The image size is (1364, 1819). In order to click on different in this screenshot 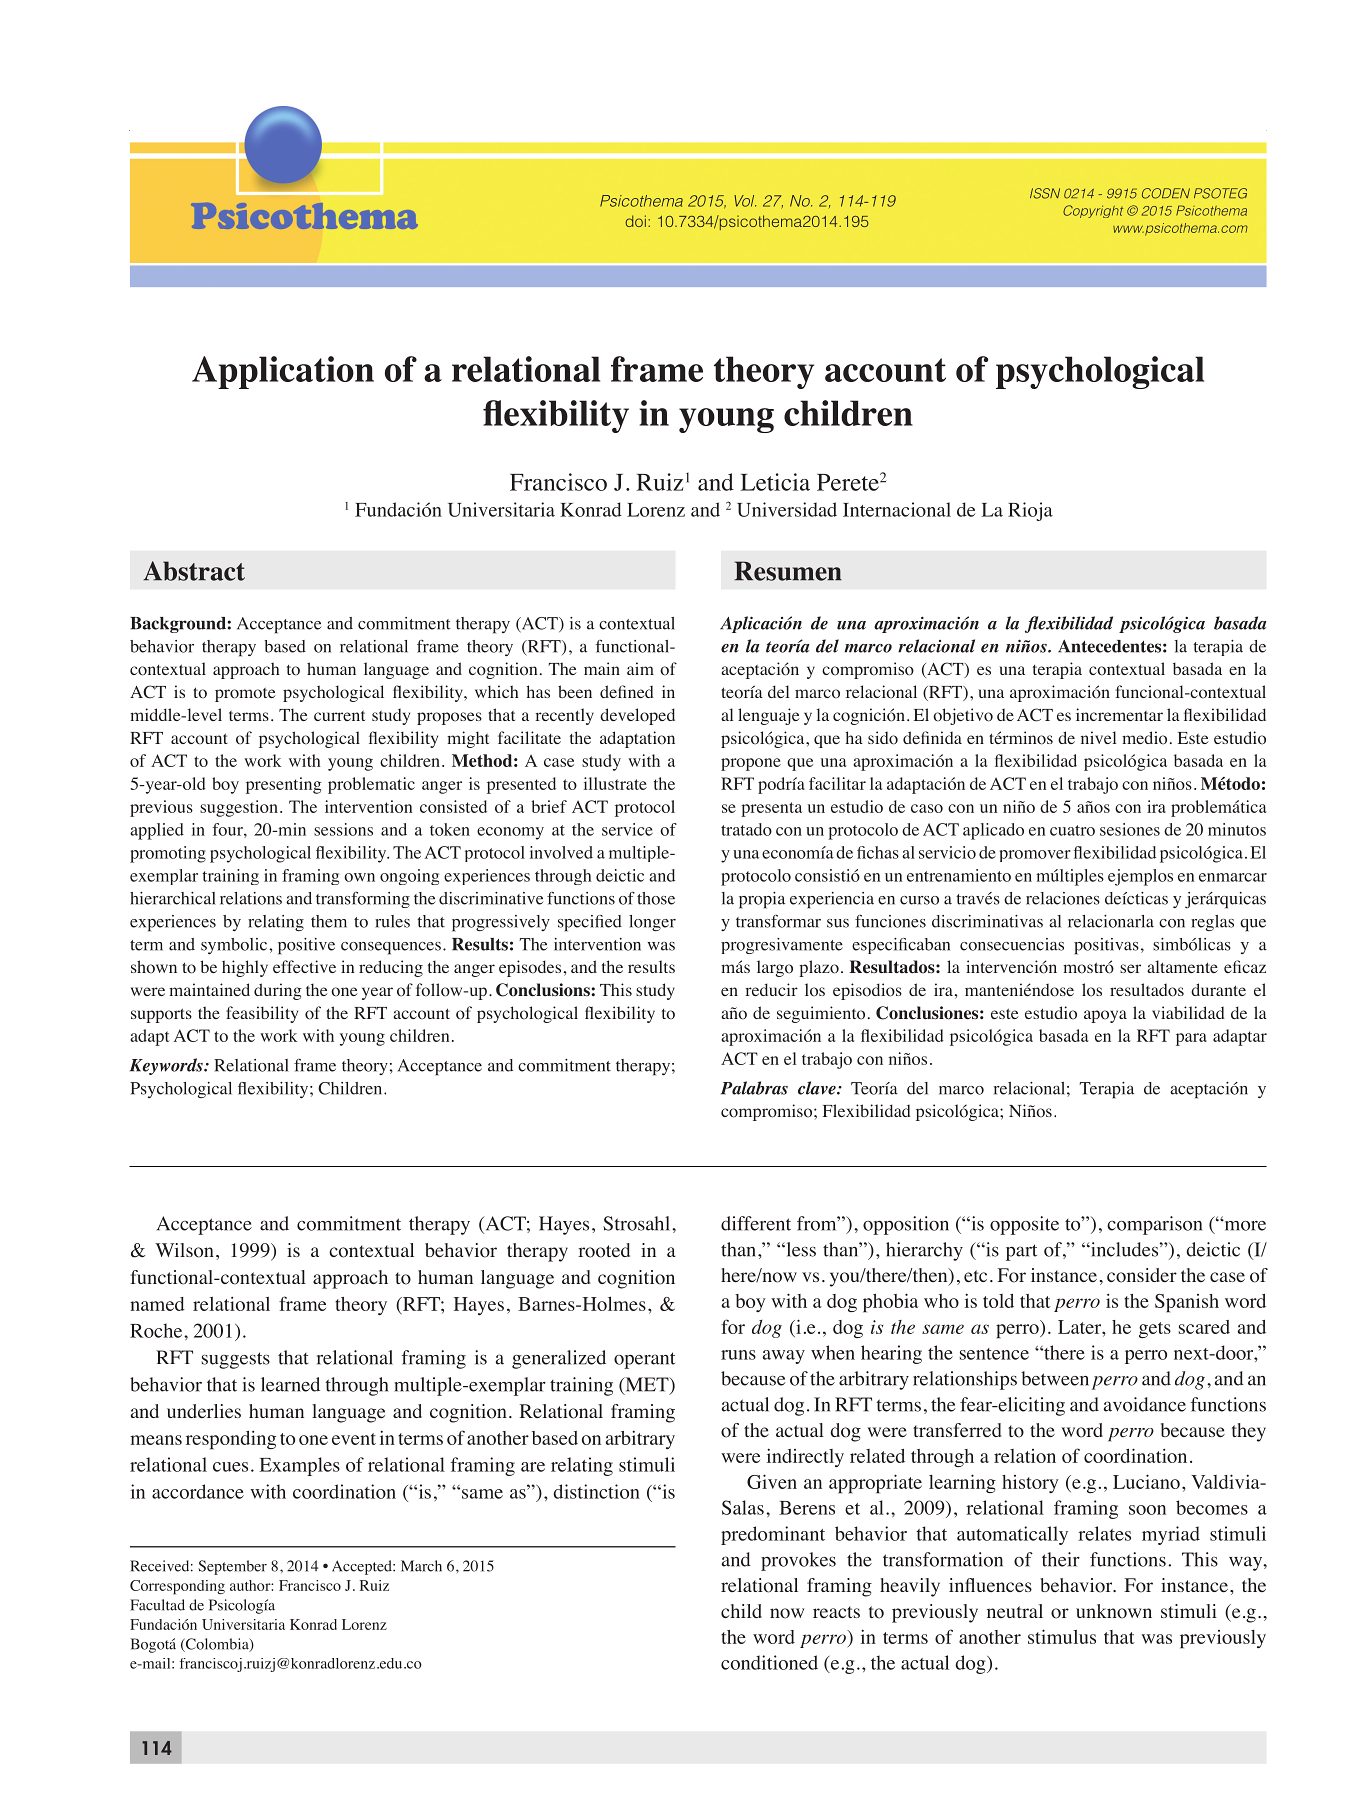, I will do `click(756, 1223)`.
